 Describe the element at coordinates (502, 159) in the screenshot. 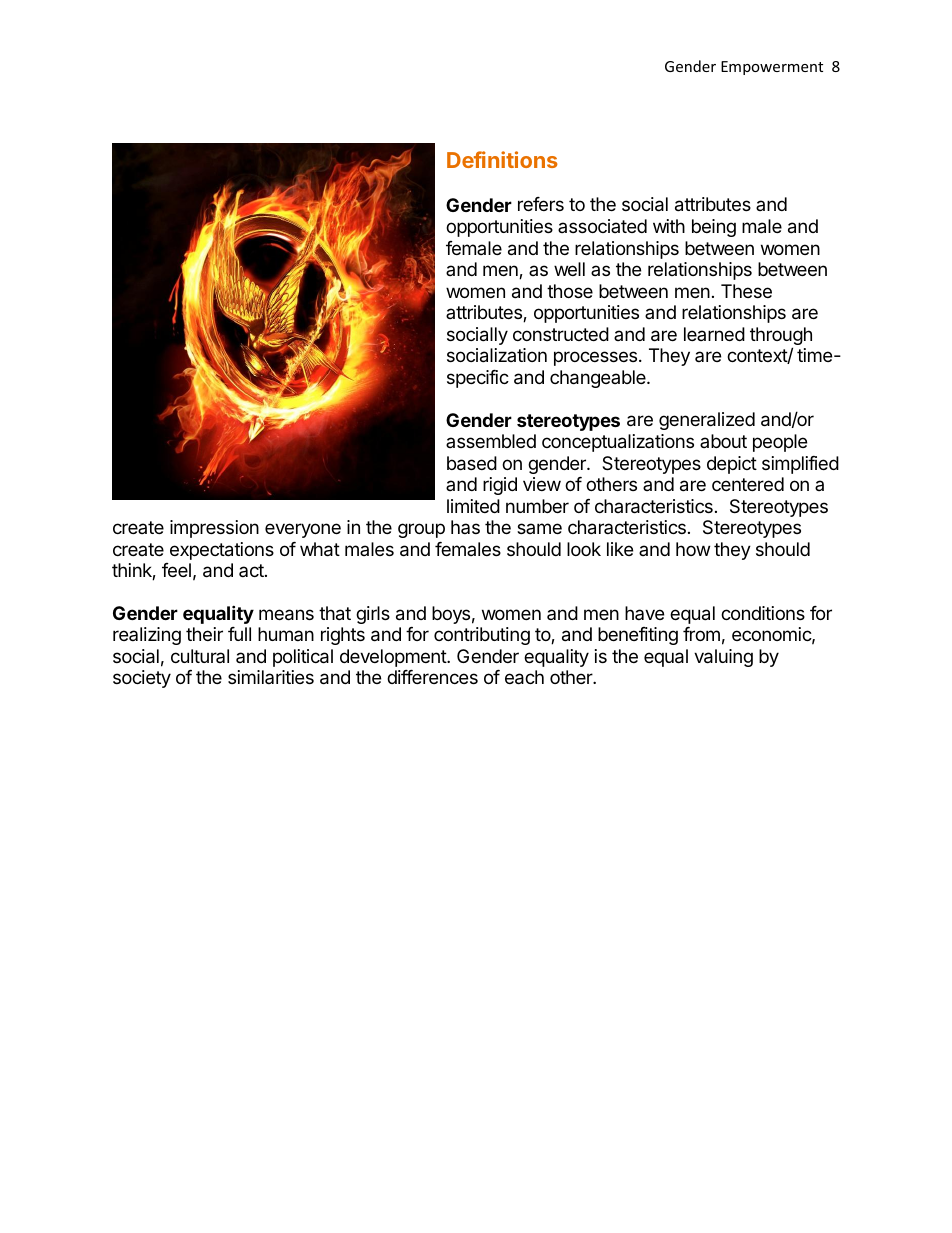

I see `Definitions` at that location.
